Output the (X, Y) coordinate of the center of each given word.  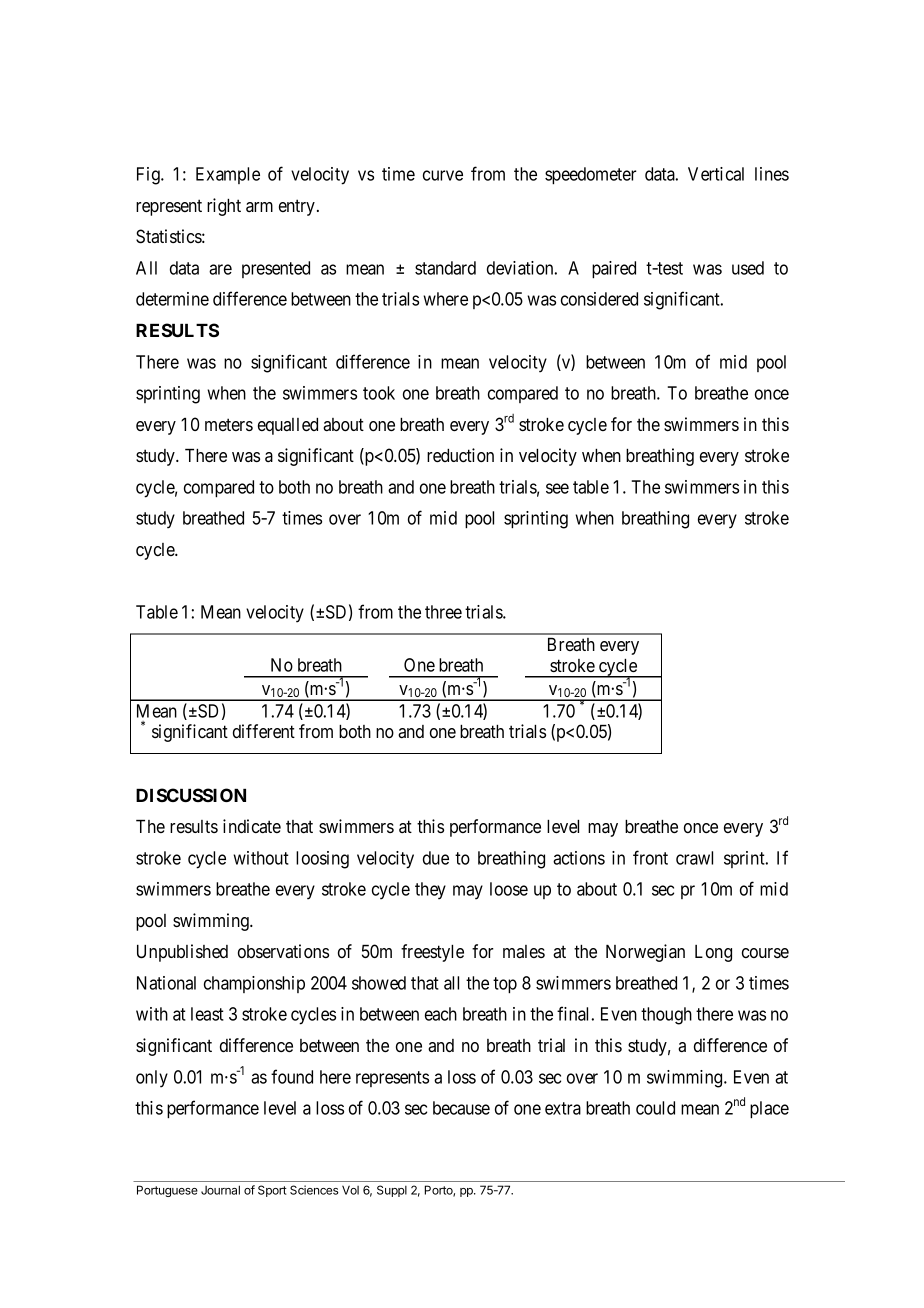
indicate (252, 826)
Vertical (716, 174)
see (557, 488)
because (461, 1108)
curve (443, 175)
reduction (460, 455)
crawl (694, 858)
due (436, 858)
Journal (220, 1190)
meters (229, 424)
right (224, 207)
